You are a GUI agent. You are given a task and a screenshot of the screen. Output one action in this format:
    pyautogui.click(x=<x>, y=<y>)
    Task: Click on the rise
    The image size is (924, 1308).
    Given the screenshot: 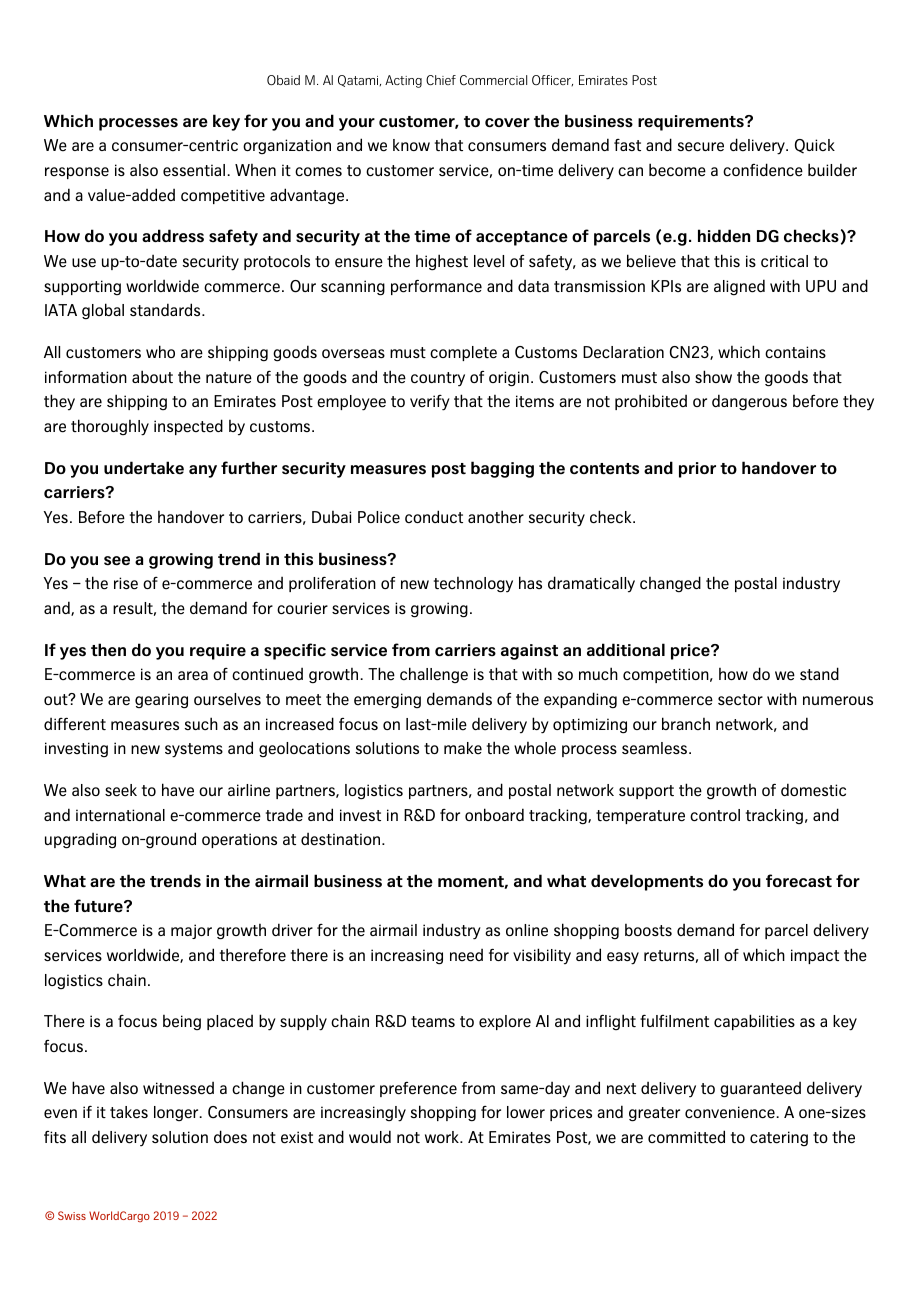 What is the action you would take?
    pyautogui.click(x=126, y=583)
